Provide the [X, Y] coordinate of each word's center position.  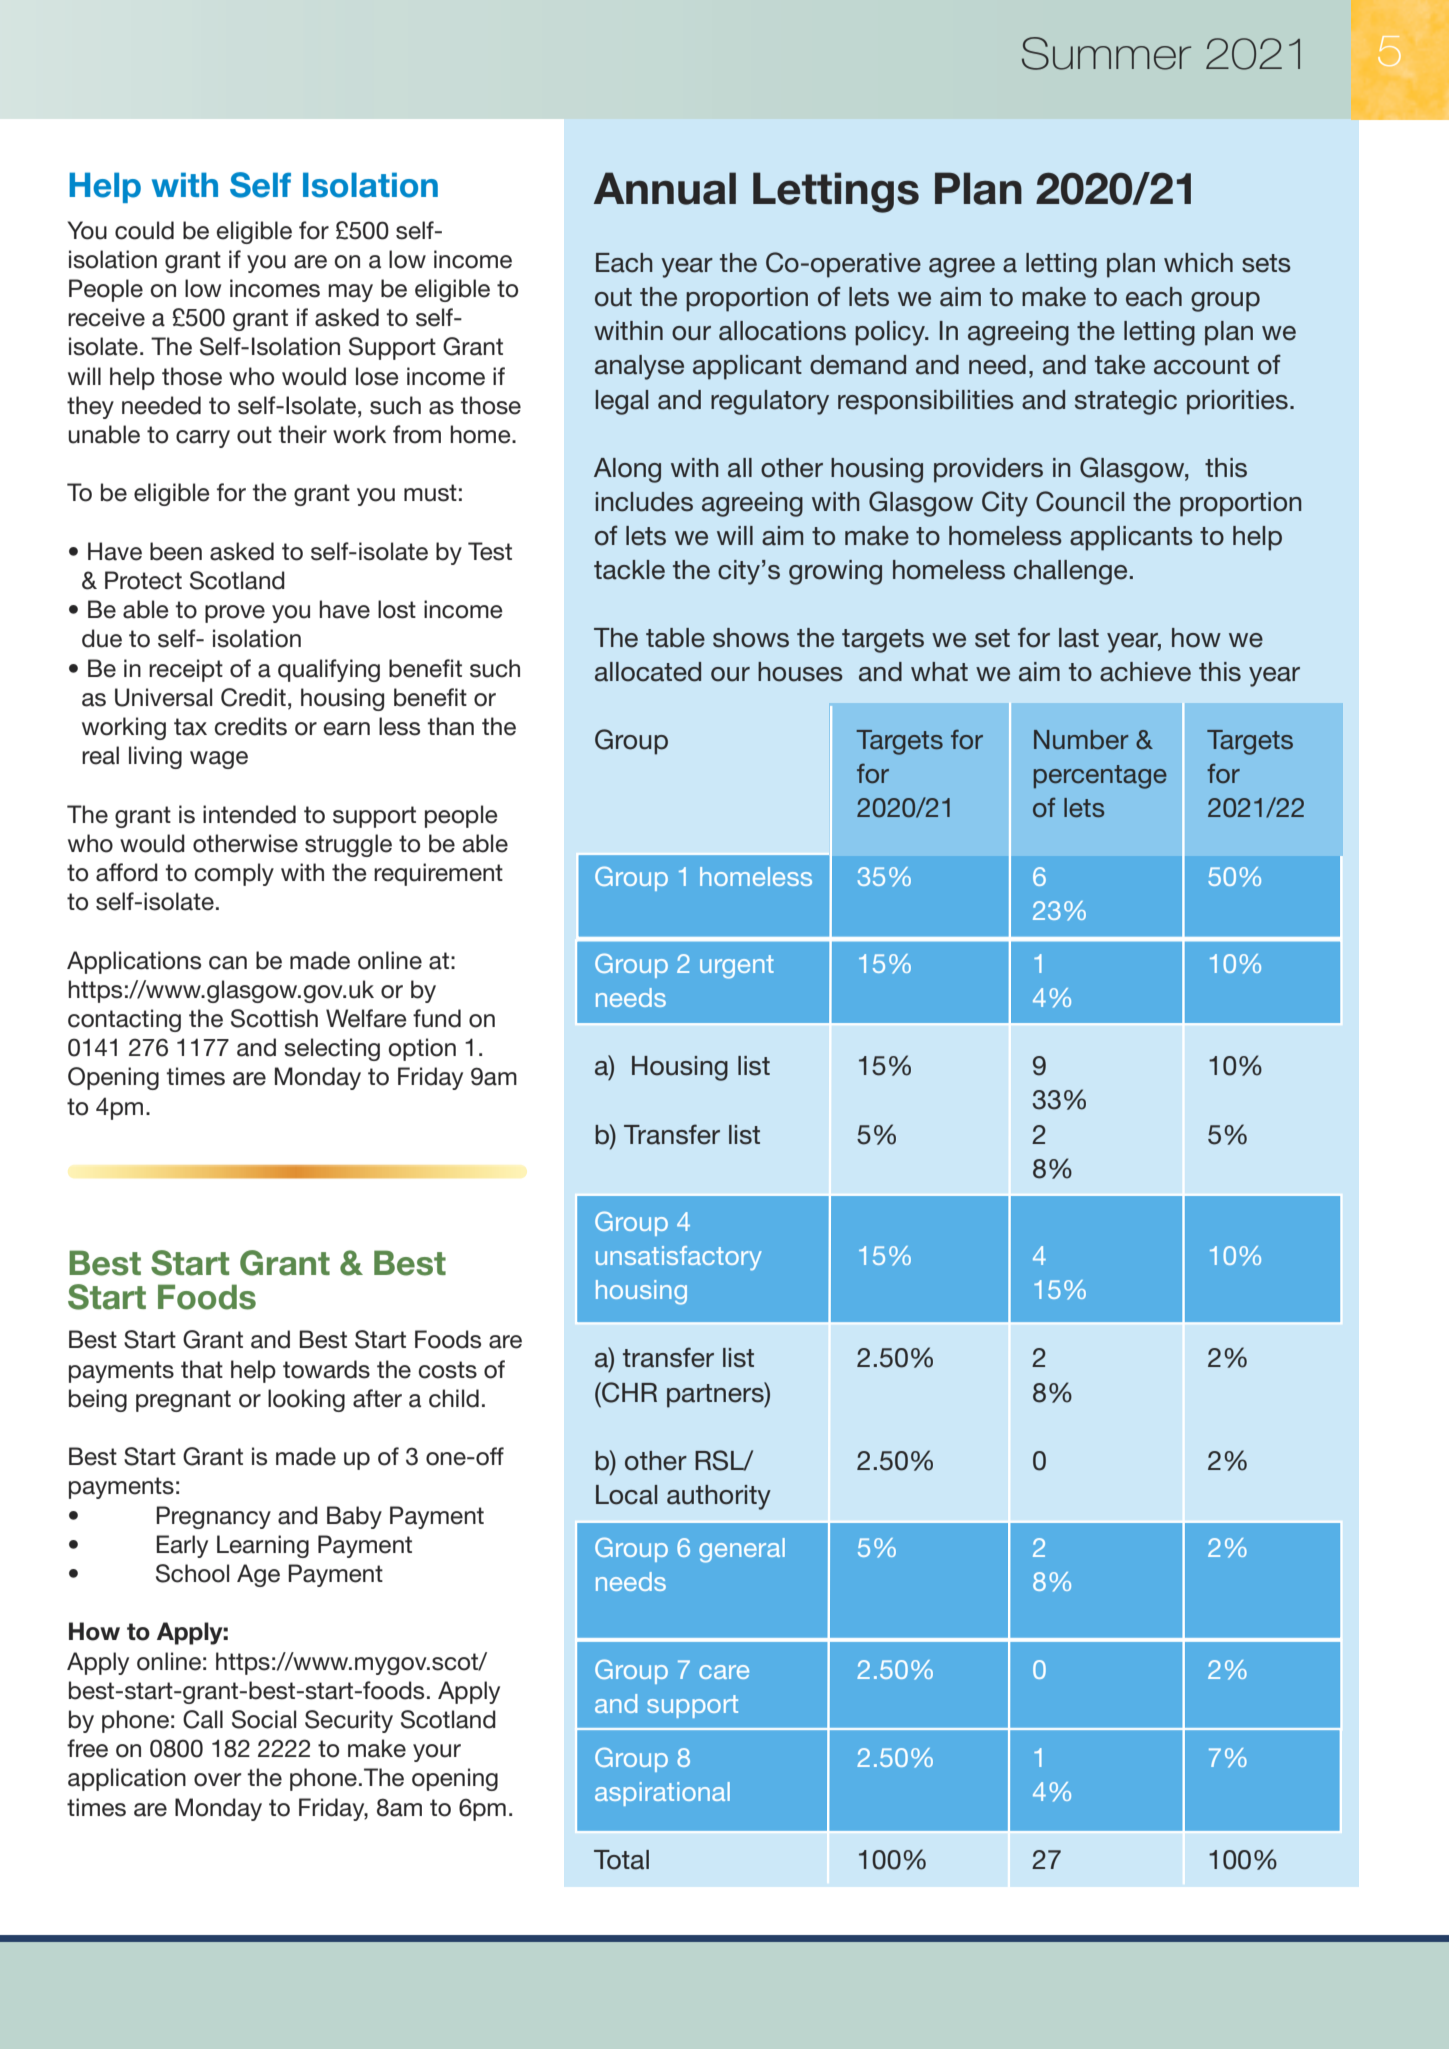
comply [234, 874]
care [724, 1672]
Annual [665, 188]
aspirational [662, 1794]
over [217, 1780]
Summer [1106, 53]
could [144, 230]
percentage [1100, 777]
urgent [737, 967]
